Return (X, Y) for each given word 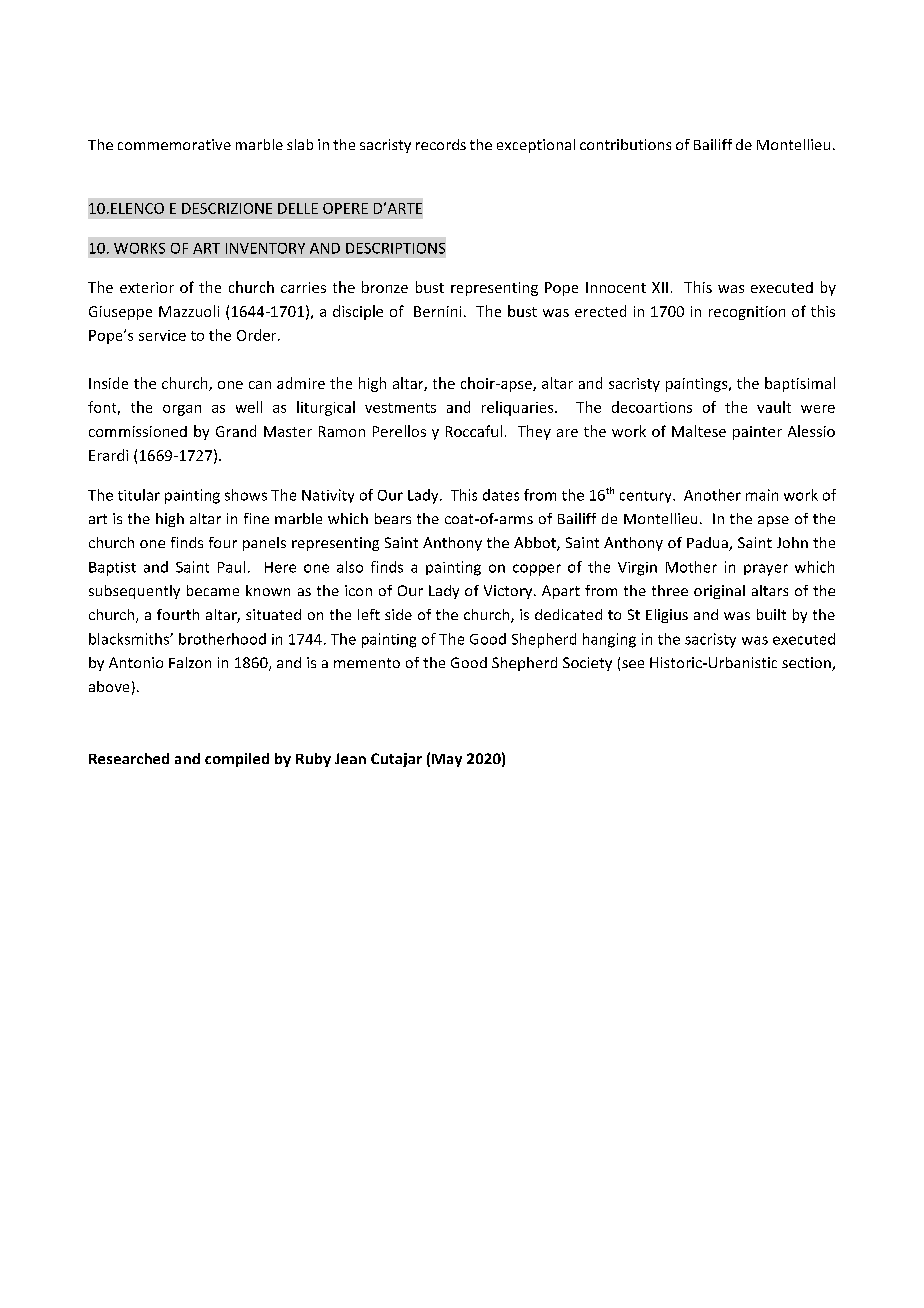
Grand (236, 431)
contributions (625, 144)
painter (757, 433)
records (441, 144)
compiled (237, 760)
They (534, 432)
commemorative (174, 144)
